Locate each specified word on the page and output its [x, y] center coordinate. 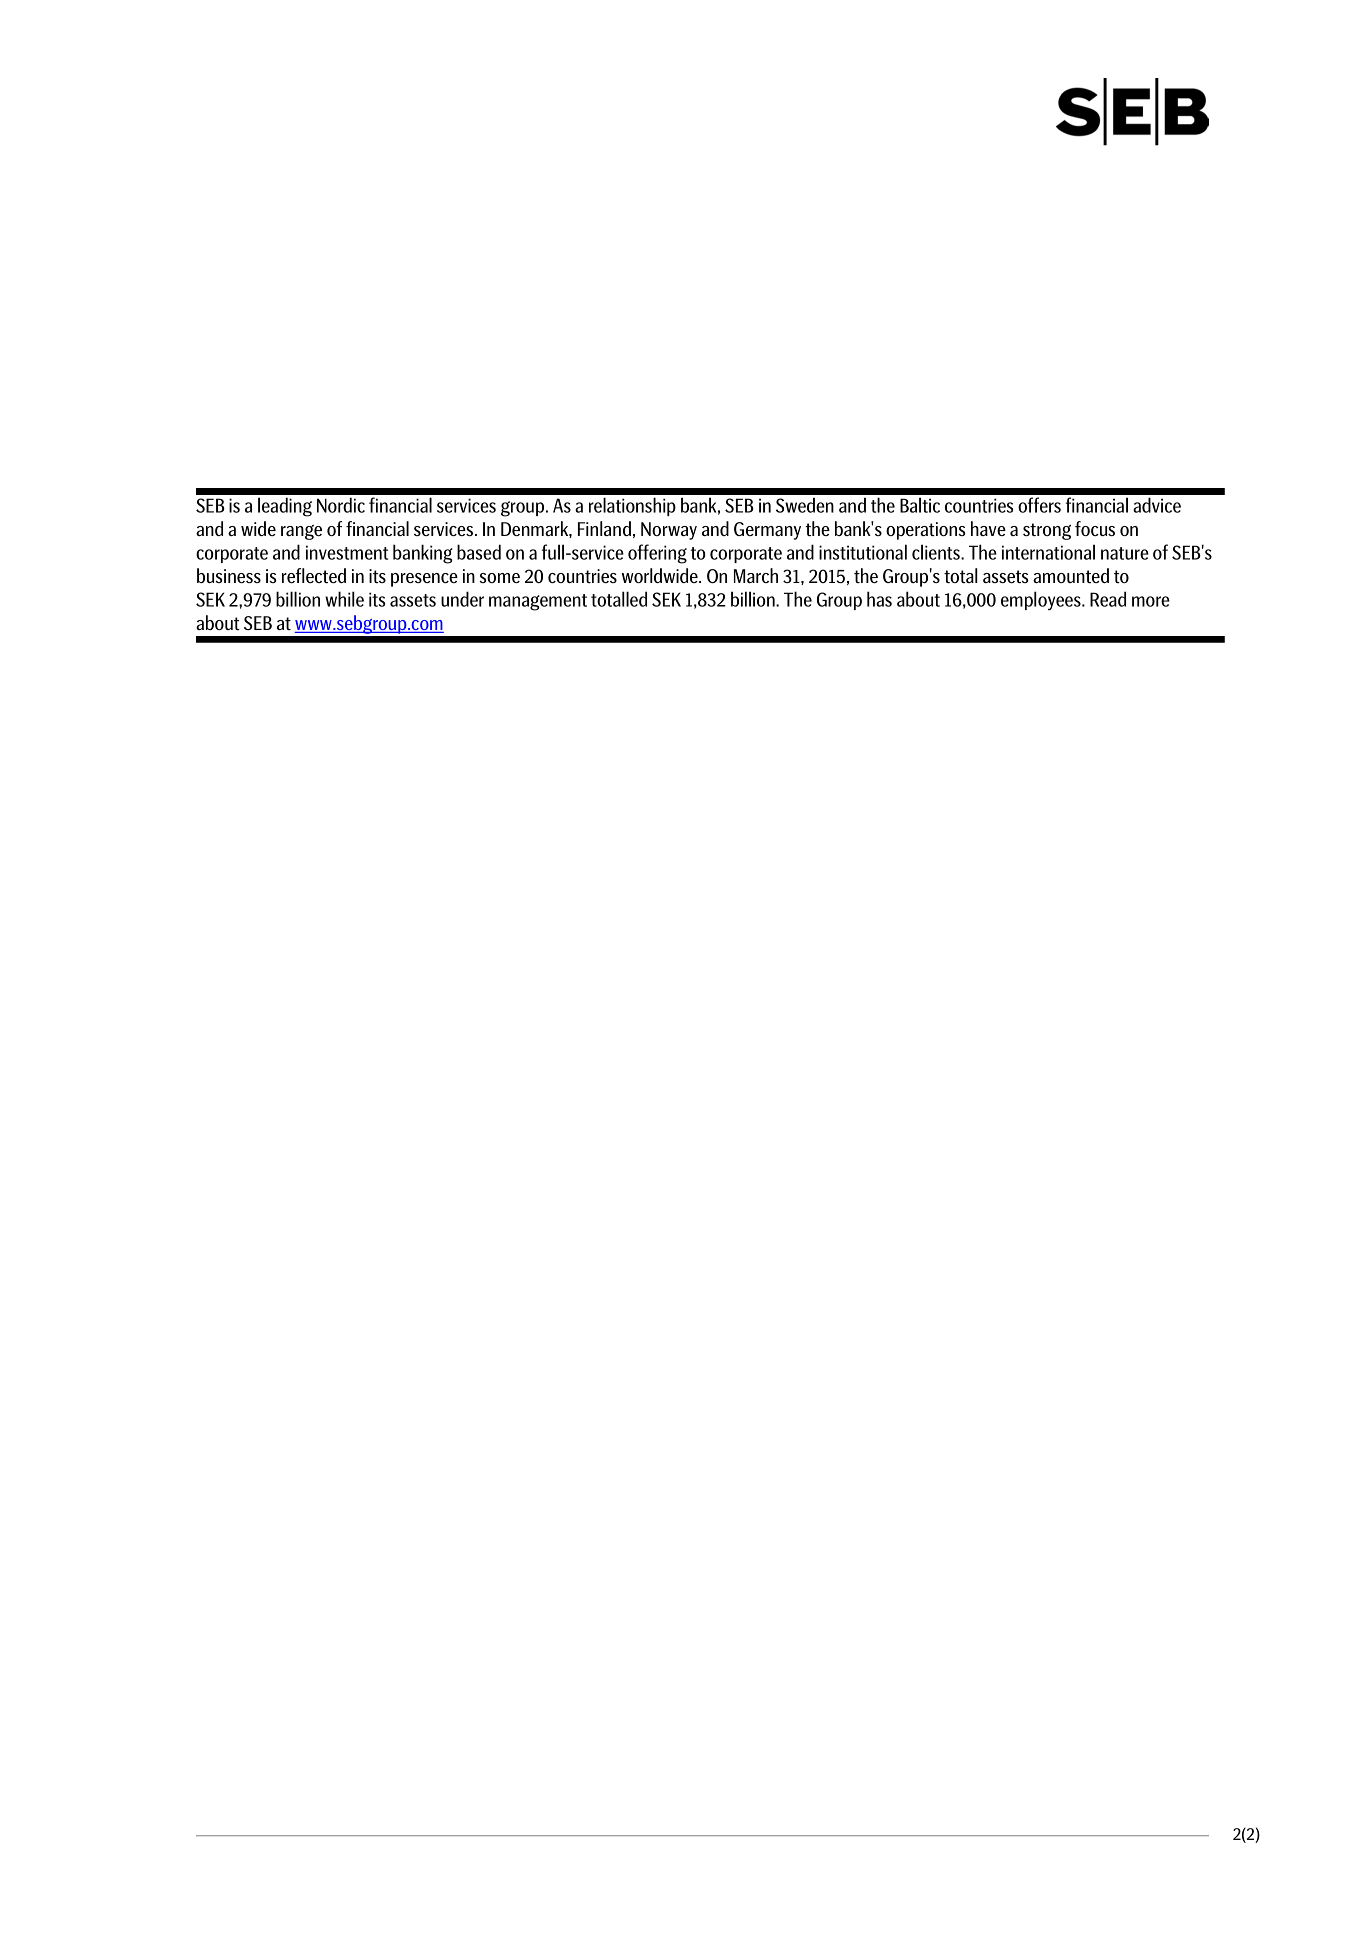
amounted [1071, 575]
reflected [314, 575]
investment [347, 552]
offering [657, 554]
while [344, 599]
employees [1042, 600]
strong [1047, 531]
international [1048, 552]
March [756, 575]
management [538, 602]
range [301, 532]
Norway [669, 531]
